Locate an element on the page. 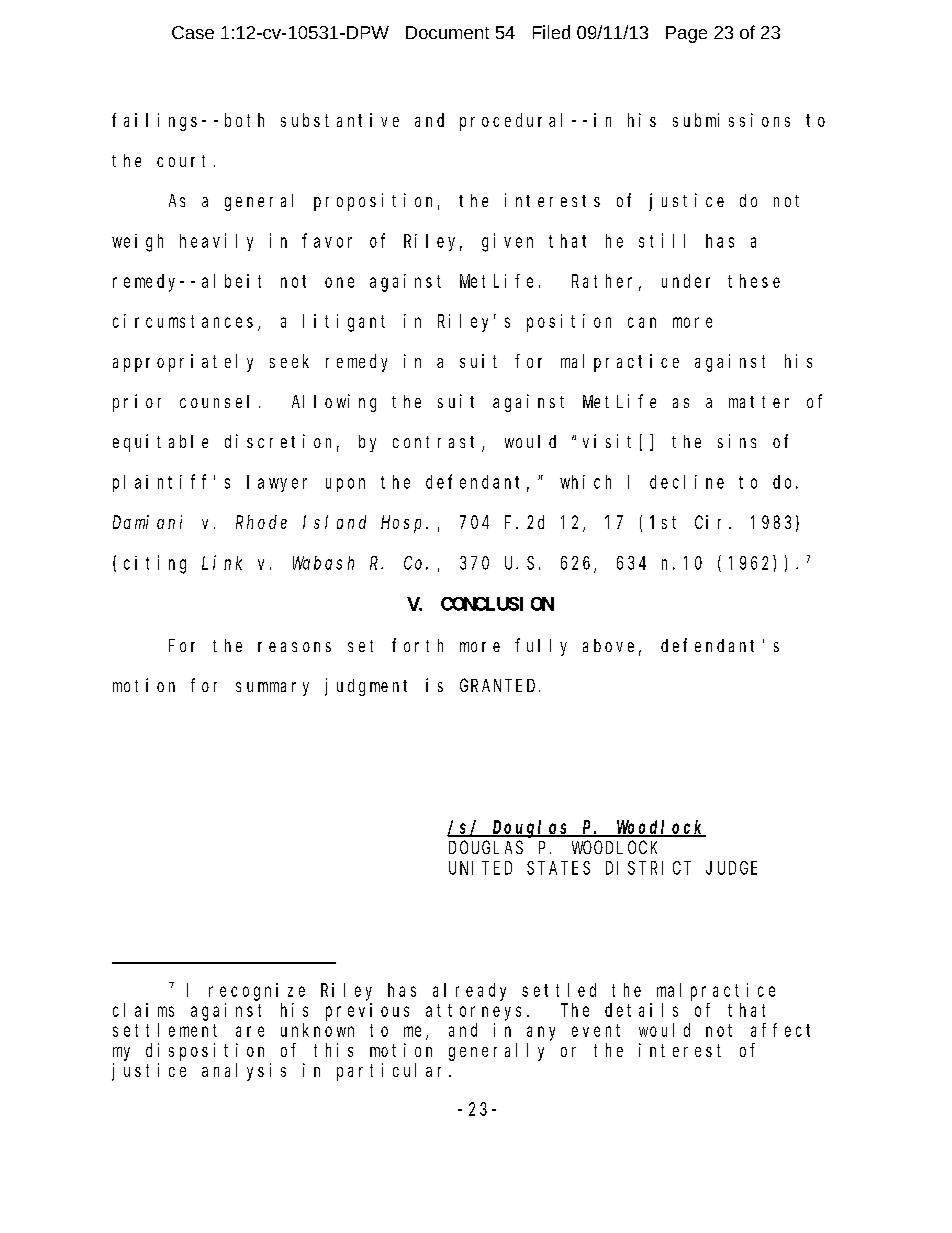 The width and height of the document is (952, 1233). STATES is located at coordinates (558, 868).
